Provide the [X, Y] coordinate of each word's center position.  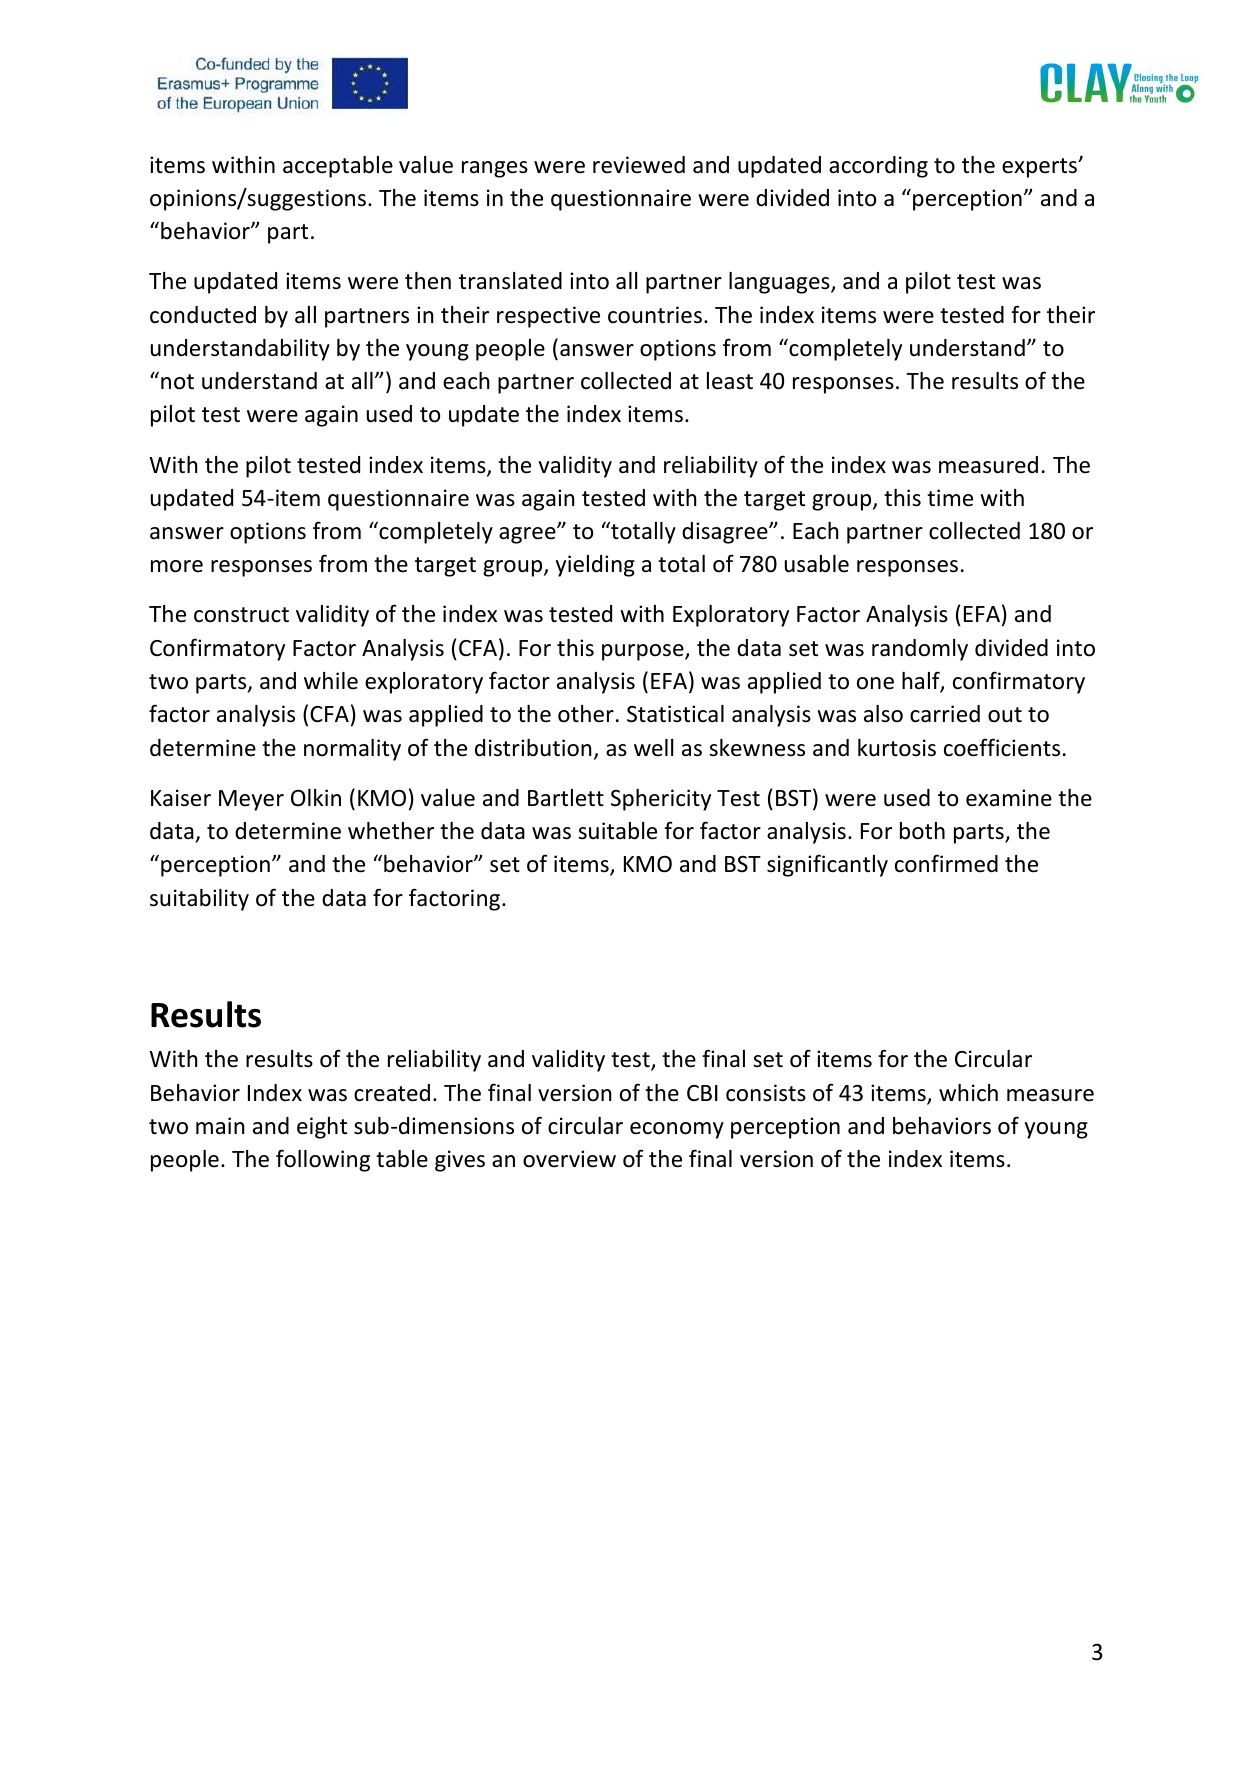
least [730, 381]
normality [352, 750]
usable [817, 564]
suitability [199, 900]
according [878, 167]
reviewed [639, 165]
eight [322, 1128]
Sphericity [661, 800]
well [653, 748]
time [950, 498]
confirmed [946, 863]
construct [241, 615]
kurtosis [897, 748]
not [177, 382]
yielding [595, 566]
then [428, 281]
